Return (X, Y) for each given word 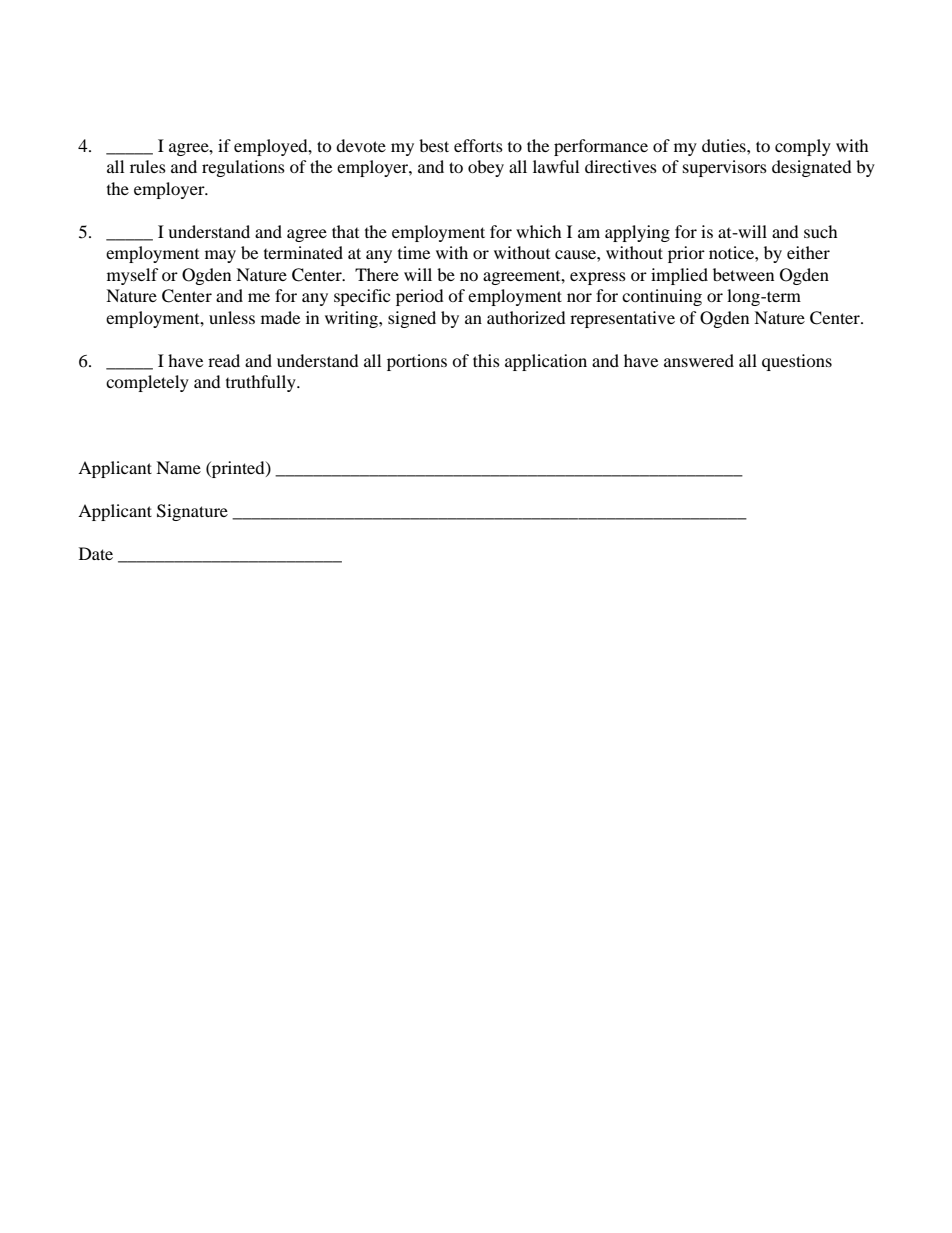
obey (486, 168)
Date (96, 553)
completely (147, 383)
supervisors (725, 168)
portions (417, 362)
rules (148, 166)
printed (238, 469)
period (420, 297)
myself (133, 276)
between (743, 274)
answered (699, 360)
